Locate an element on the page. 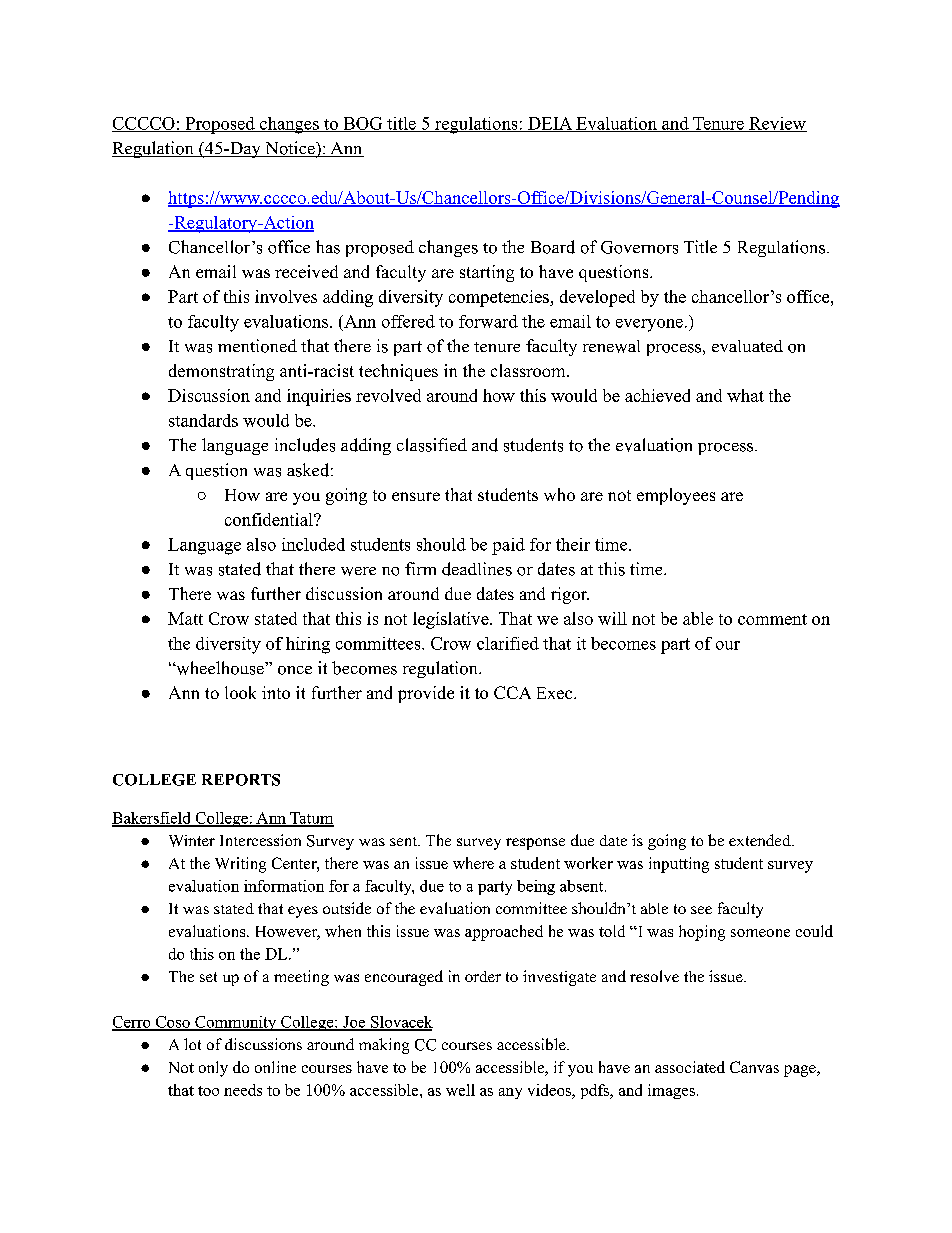 Image resolution: width=952 pixels, height=1233 pixels. well is located at coordinates (460, 1090).
